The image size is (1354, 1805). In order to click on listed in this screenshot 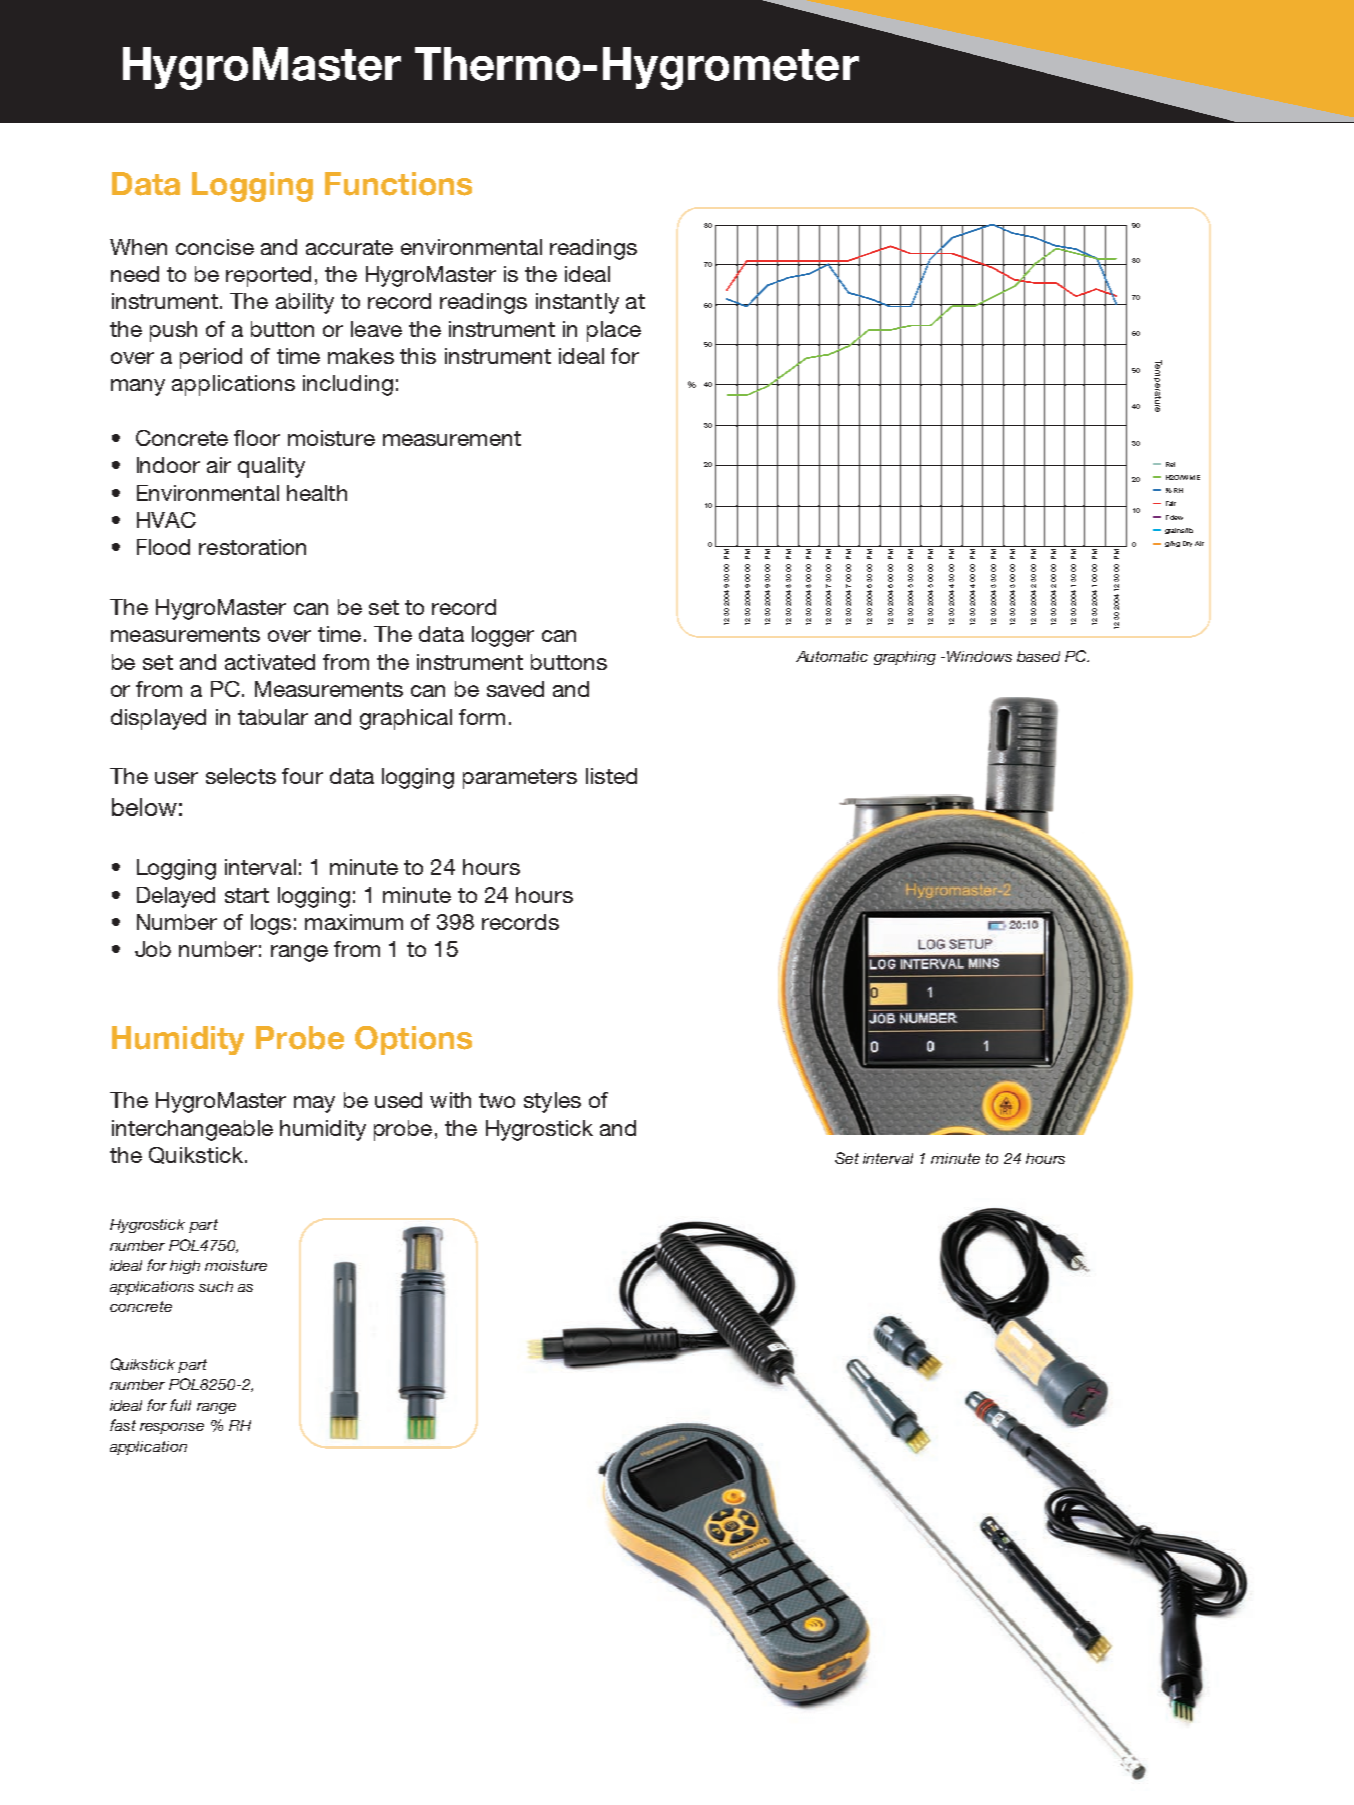, I will do `click(611, 776)`.
